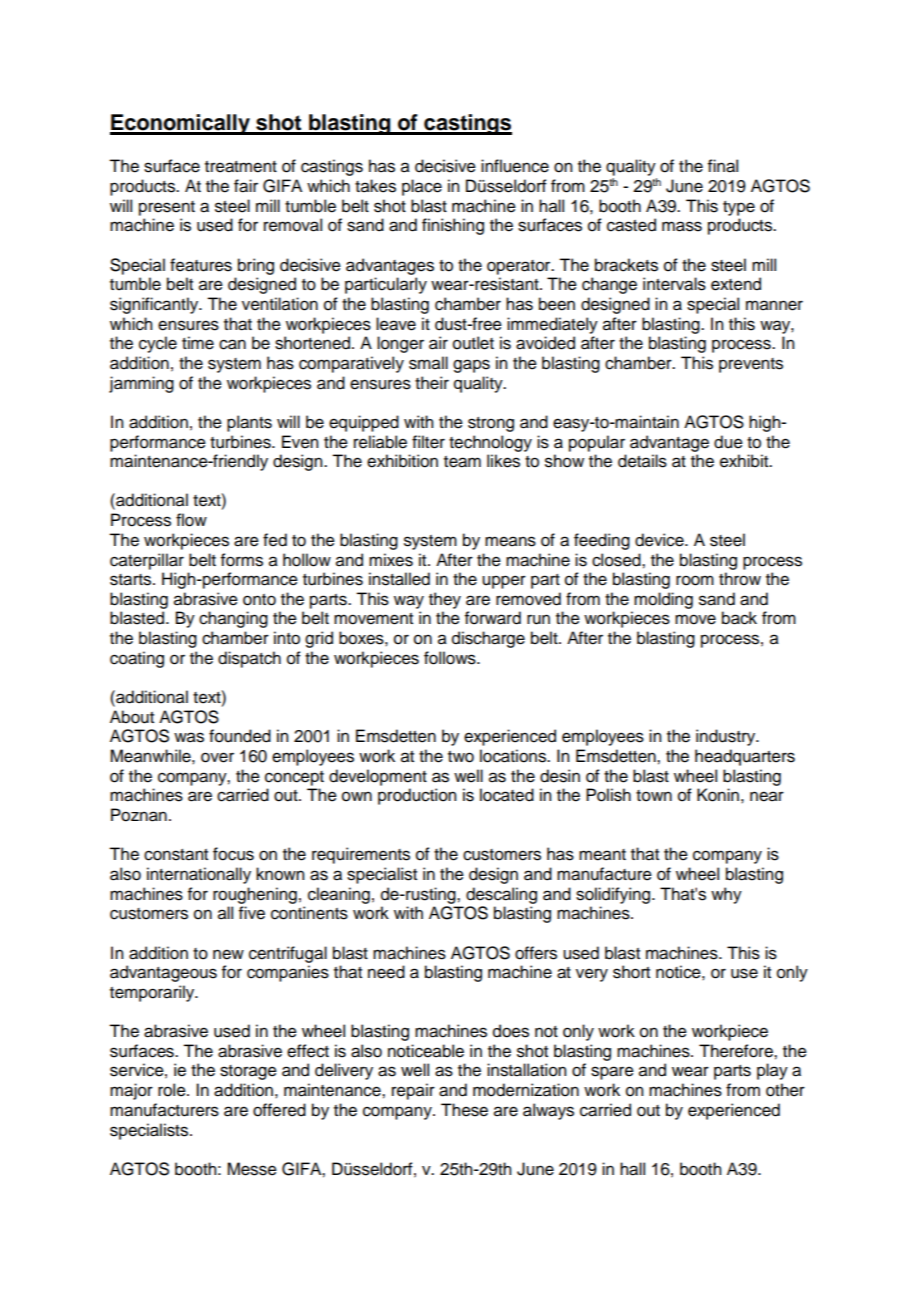  I want to click on treatment, so click(241, 167).
